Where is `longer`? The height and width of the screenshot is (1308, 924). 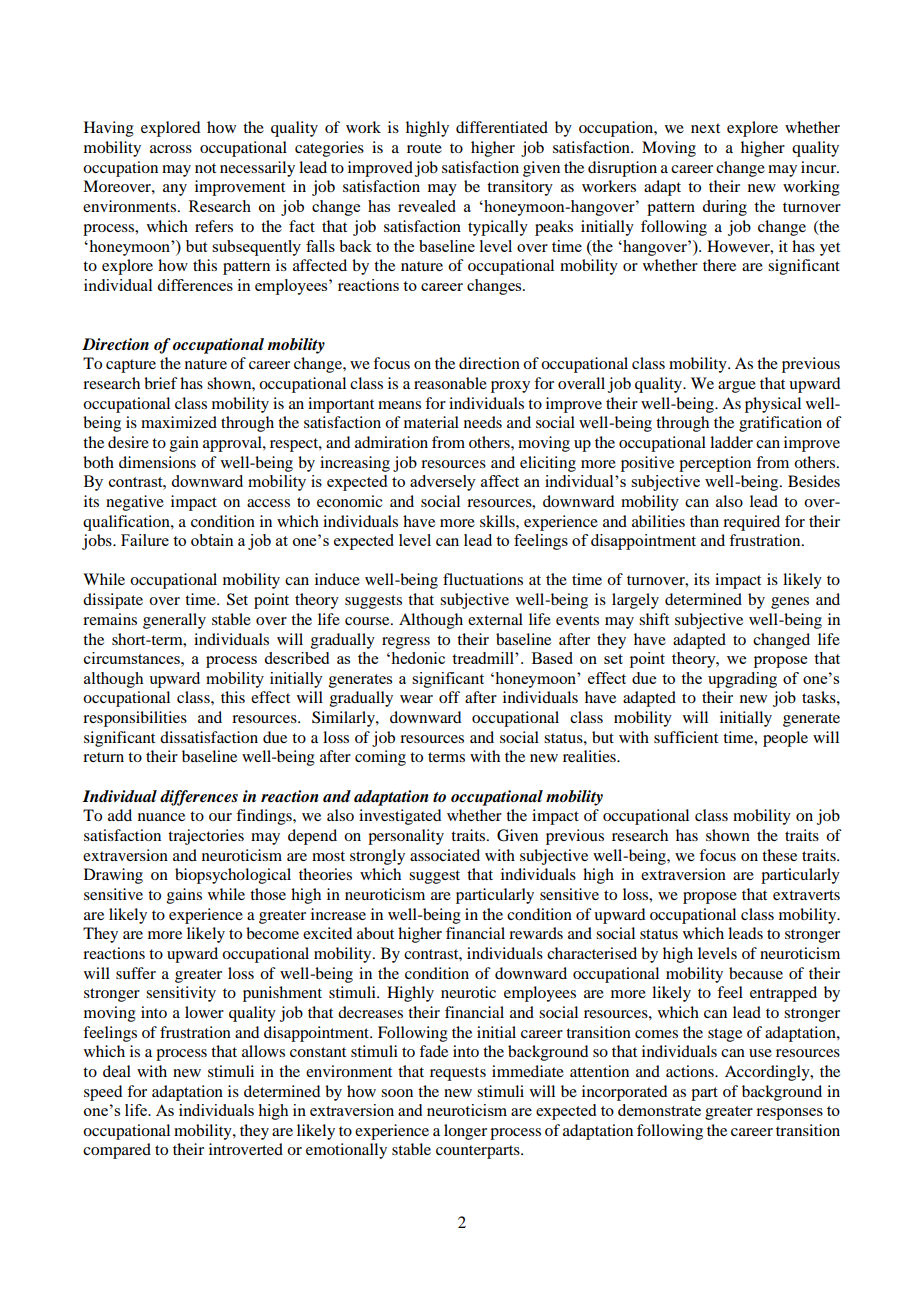 longer is located at coordinates (465, 1132).
